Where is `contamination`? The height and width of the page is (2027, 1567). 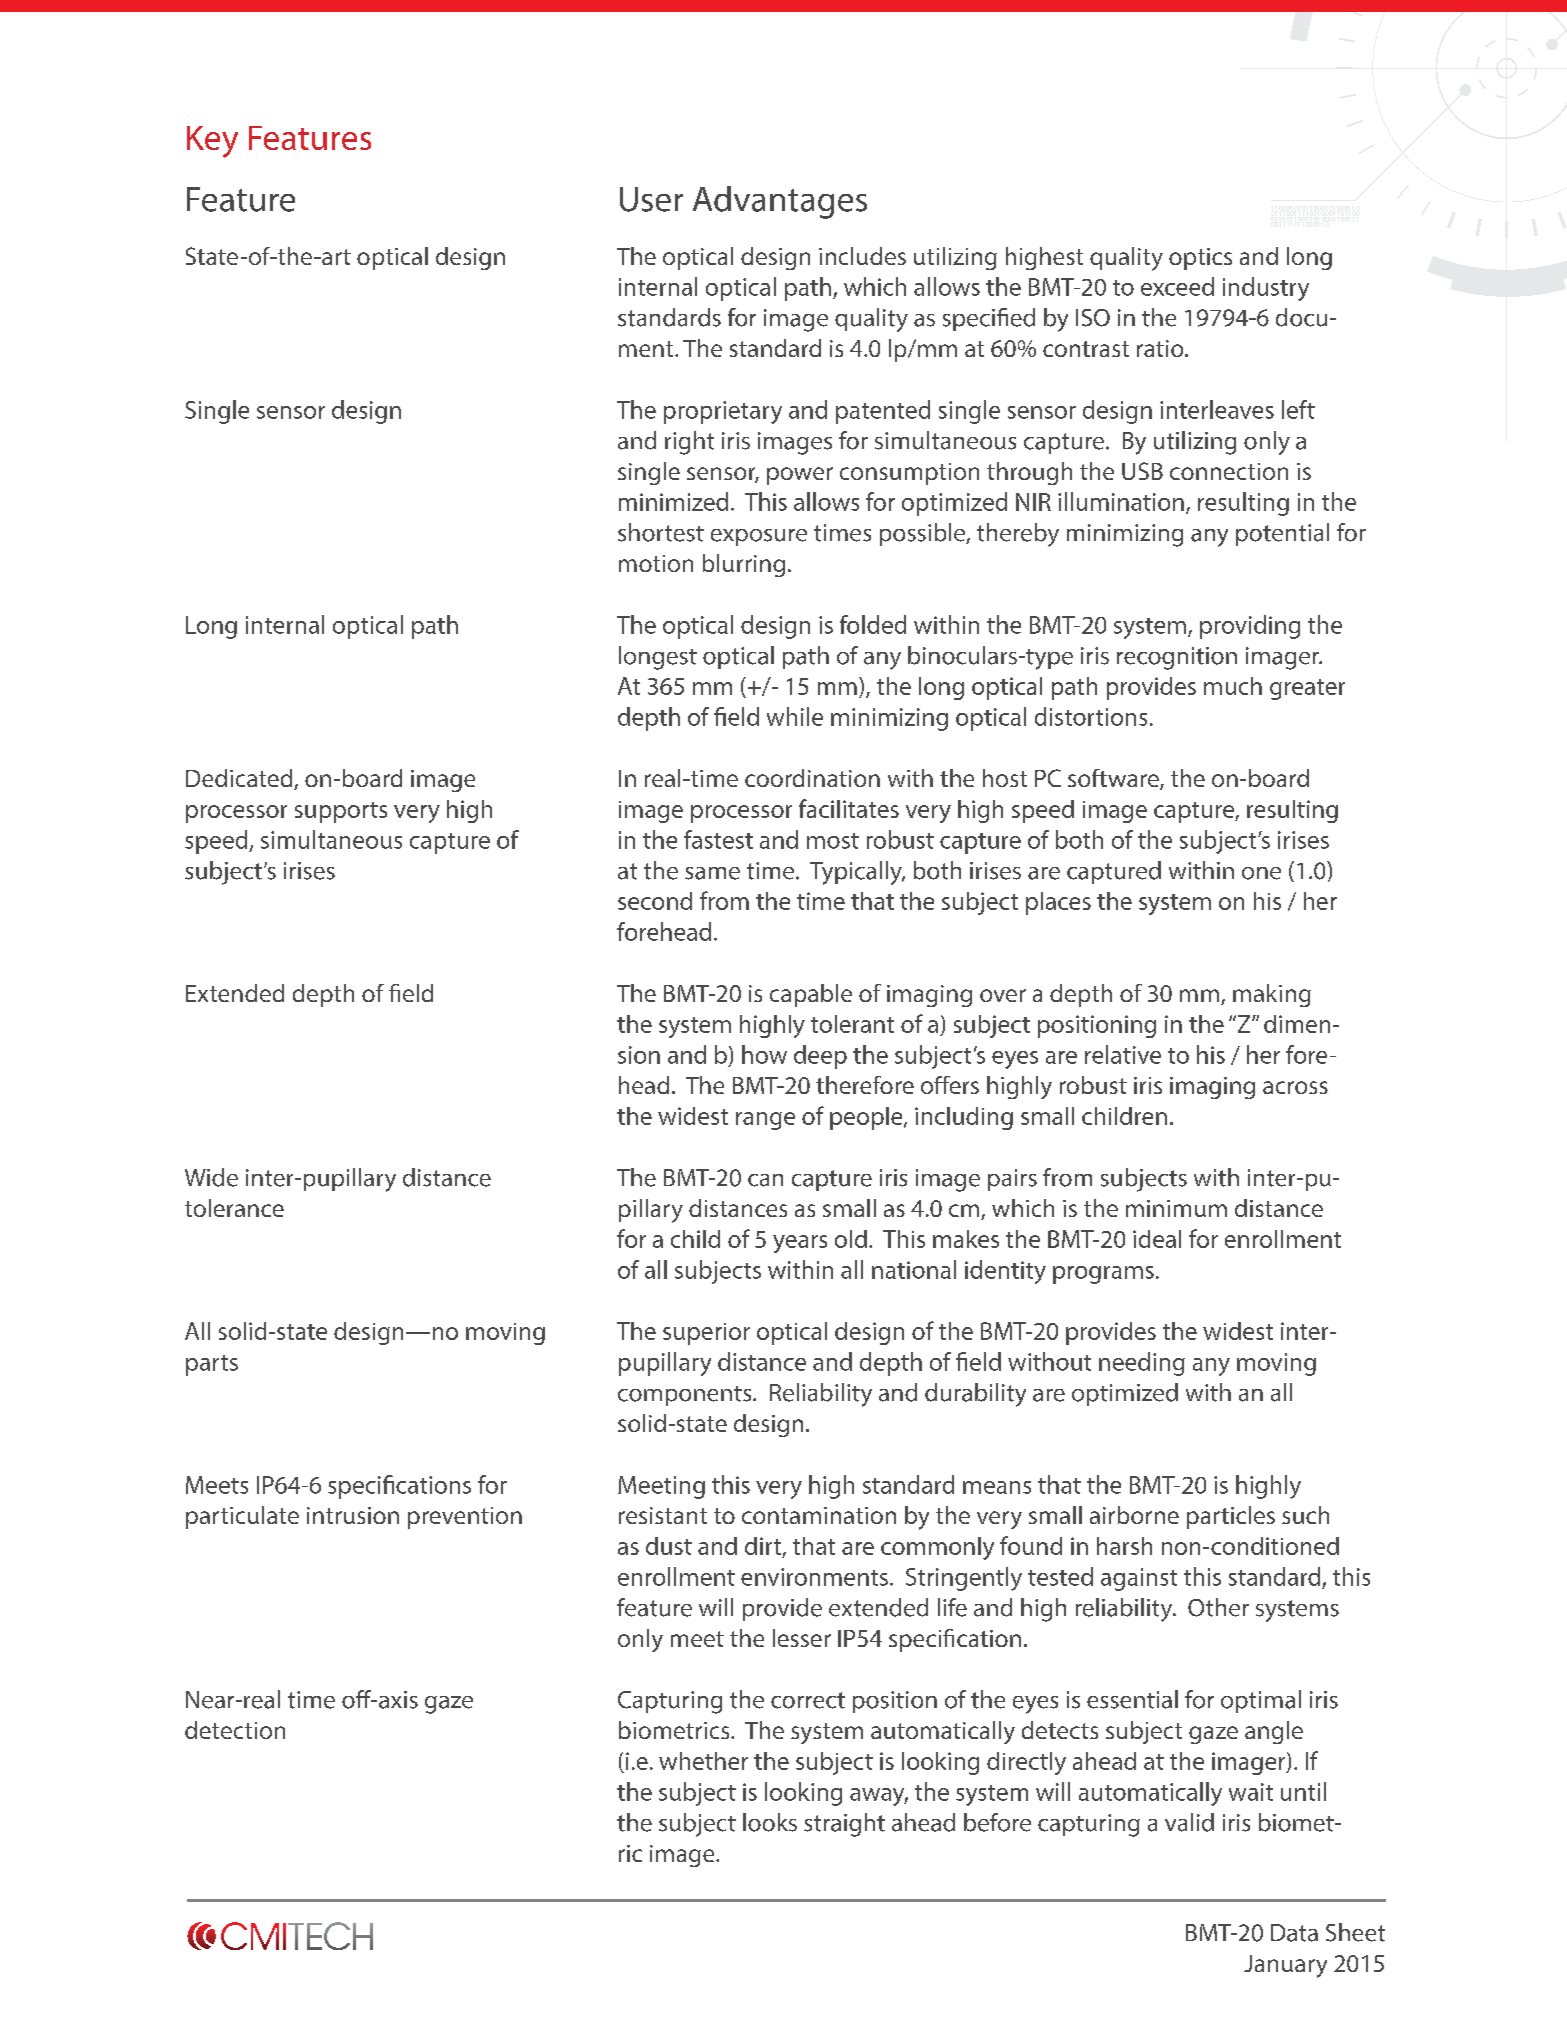
contamination is located at coordinates (819, 1515).
